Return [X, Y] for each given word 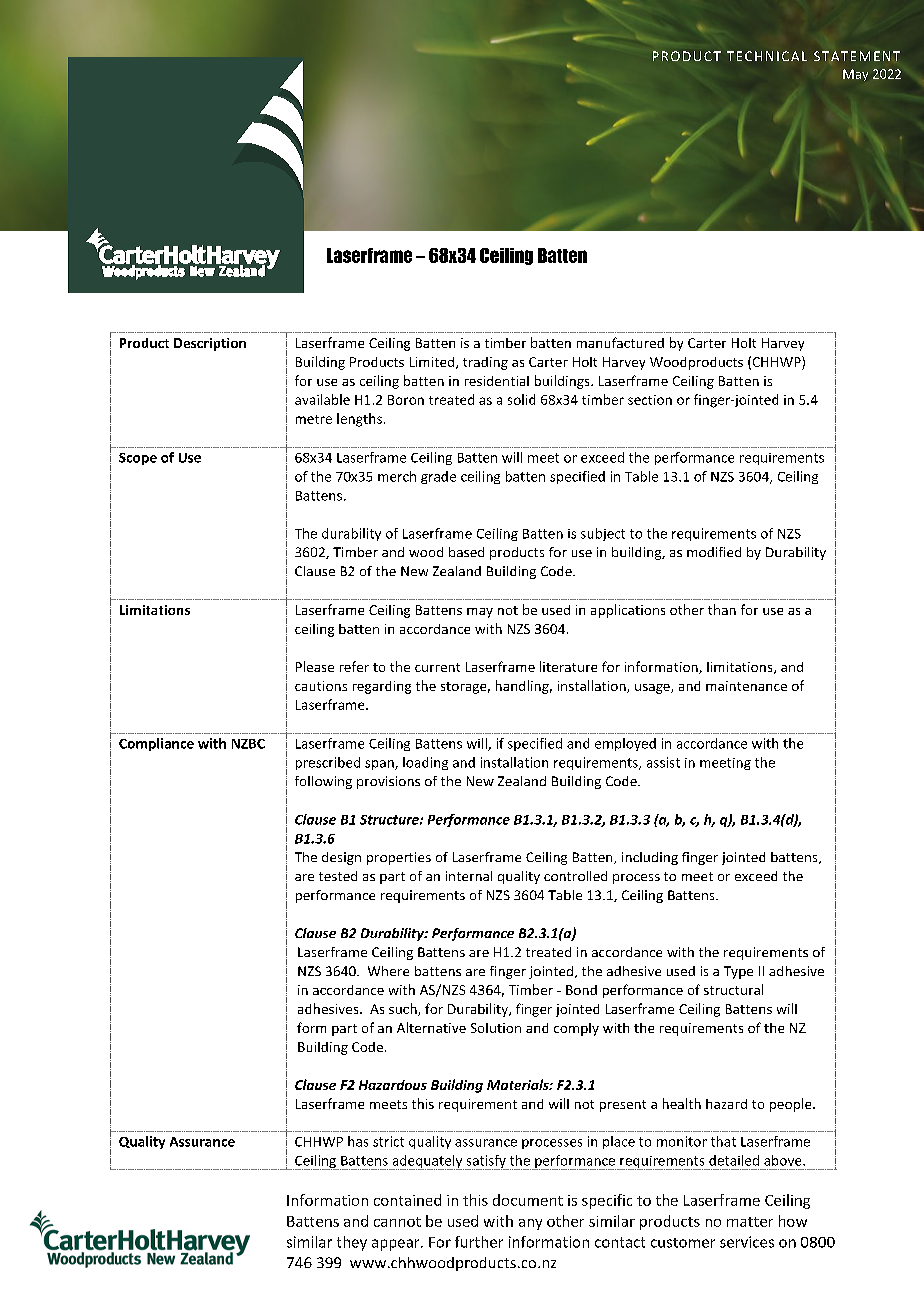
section [650, 400]
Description [210, 344]
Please [315, 666]
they [352, 1243]
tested [338, 876]
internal [469, 876]
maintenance [746, 686]
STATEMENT [857, 56]
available [322, 399]
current [437, 667]
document [528, 1200]
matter [750, 1222]
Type [738, 972]
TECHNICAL [767, 56]
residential [497, 381]
